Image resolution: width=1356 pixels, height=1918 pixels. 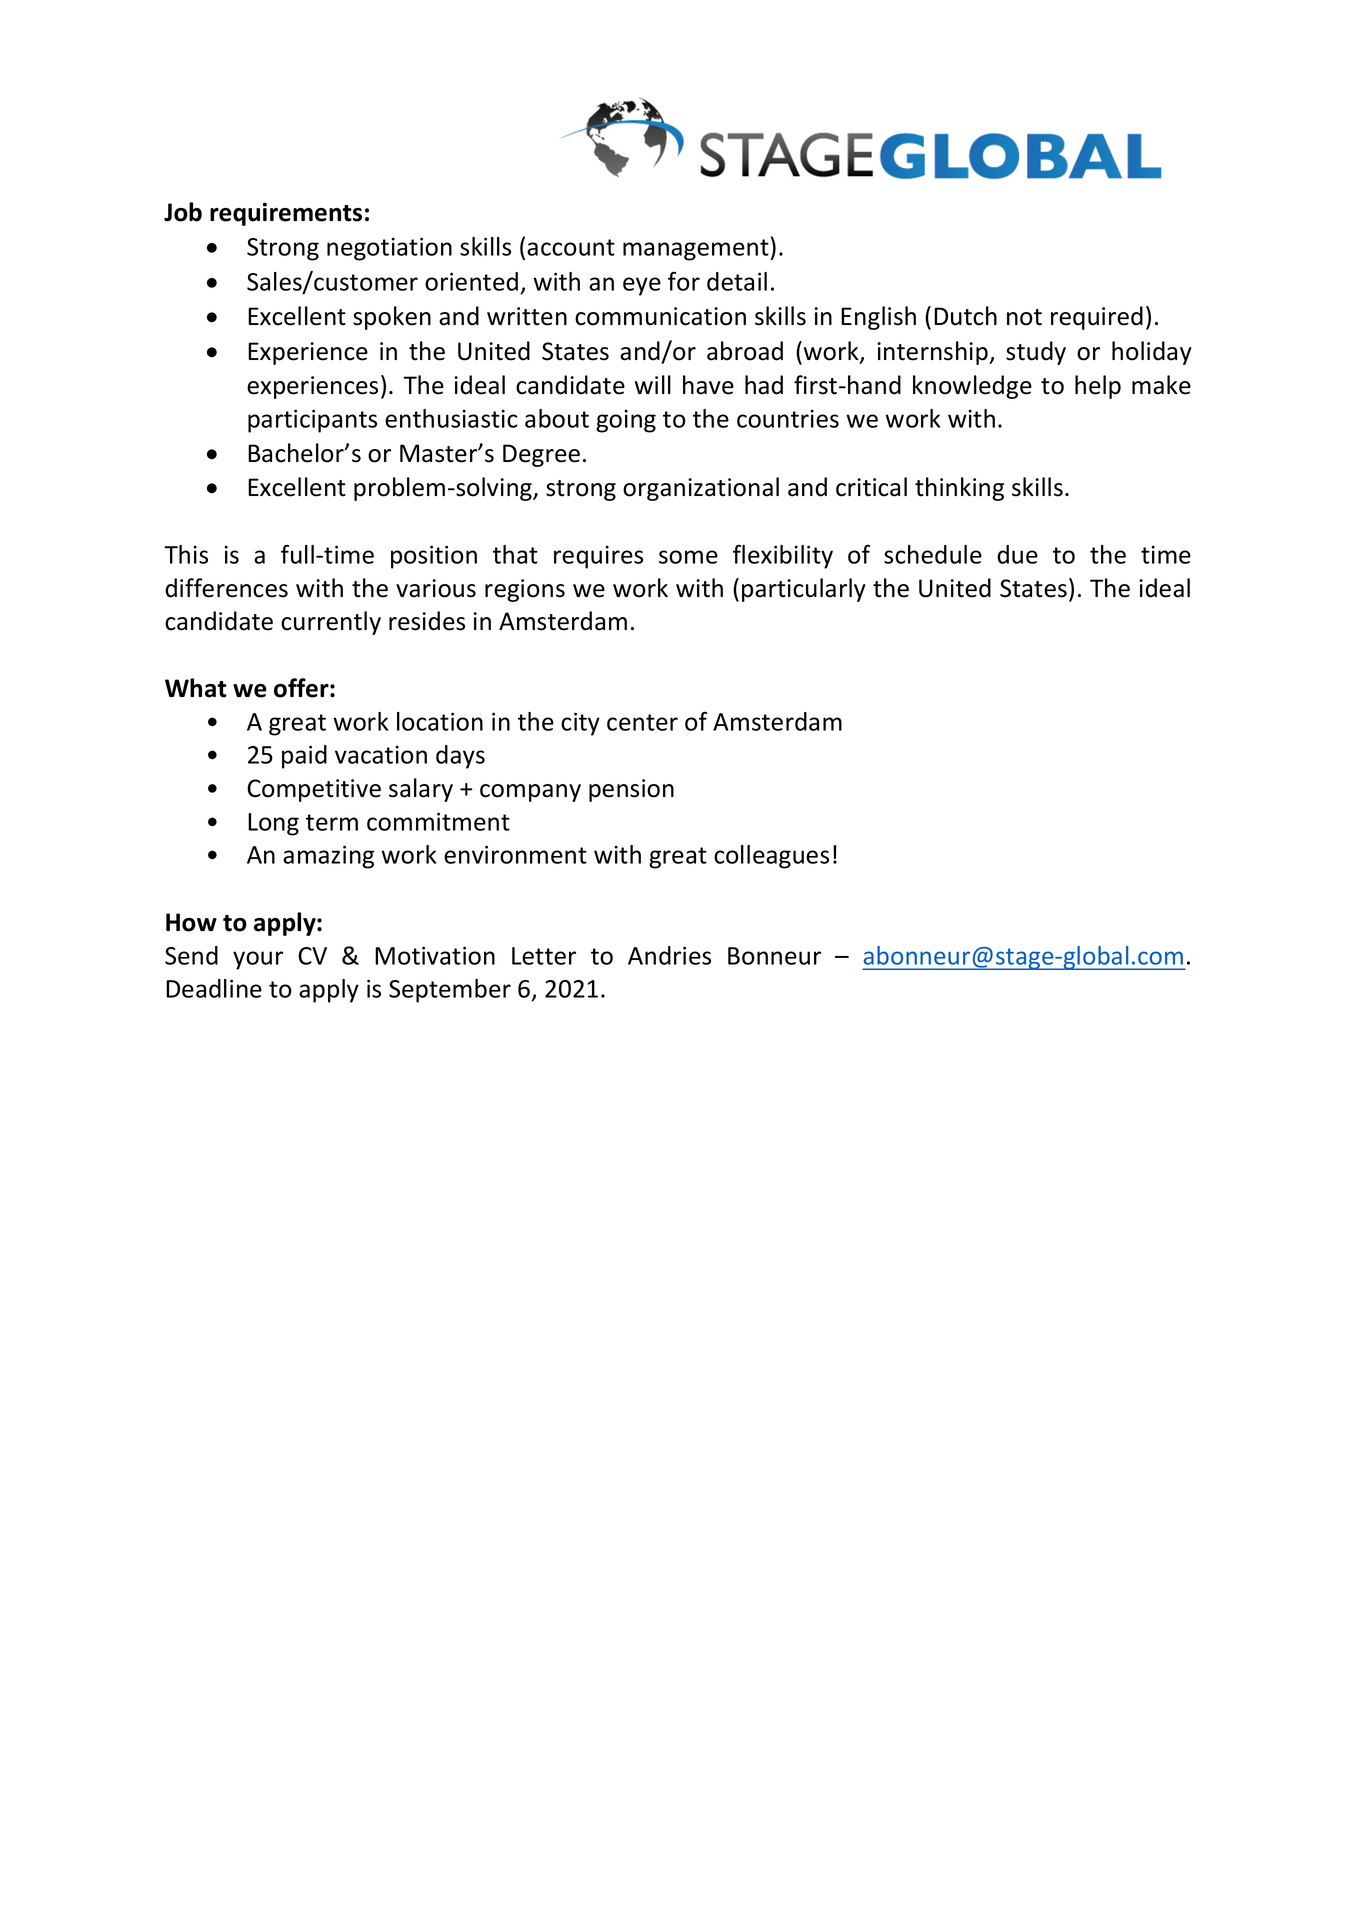 What do you see at coordinates (626, 421) in the screenshot?
I see `going` at bounding box center [626, 421].
